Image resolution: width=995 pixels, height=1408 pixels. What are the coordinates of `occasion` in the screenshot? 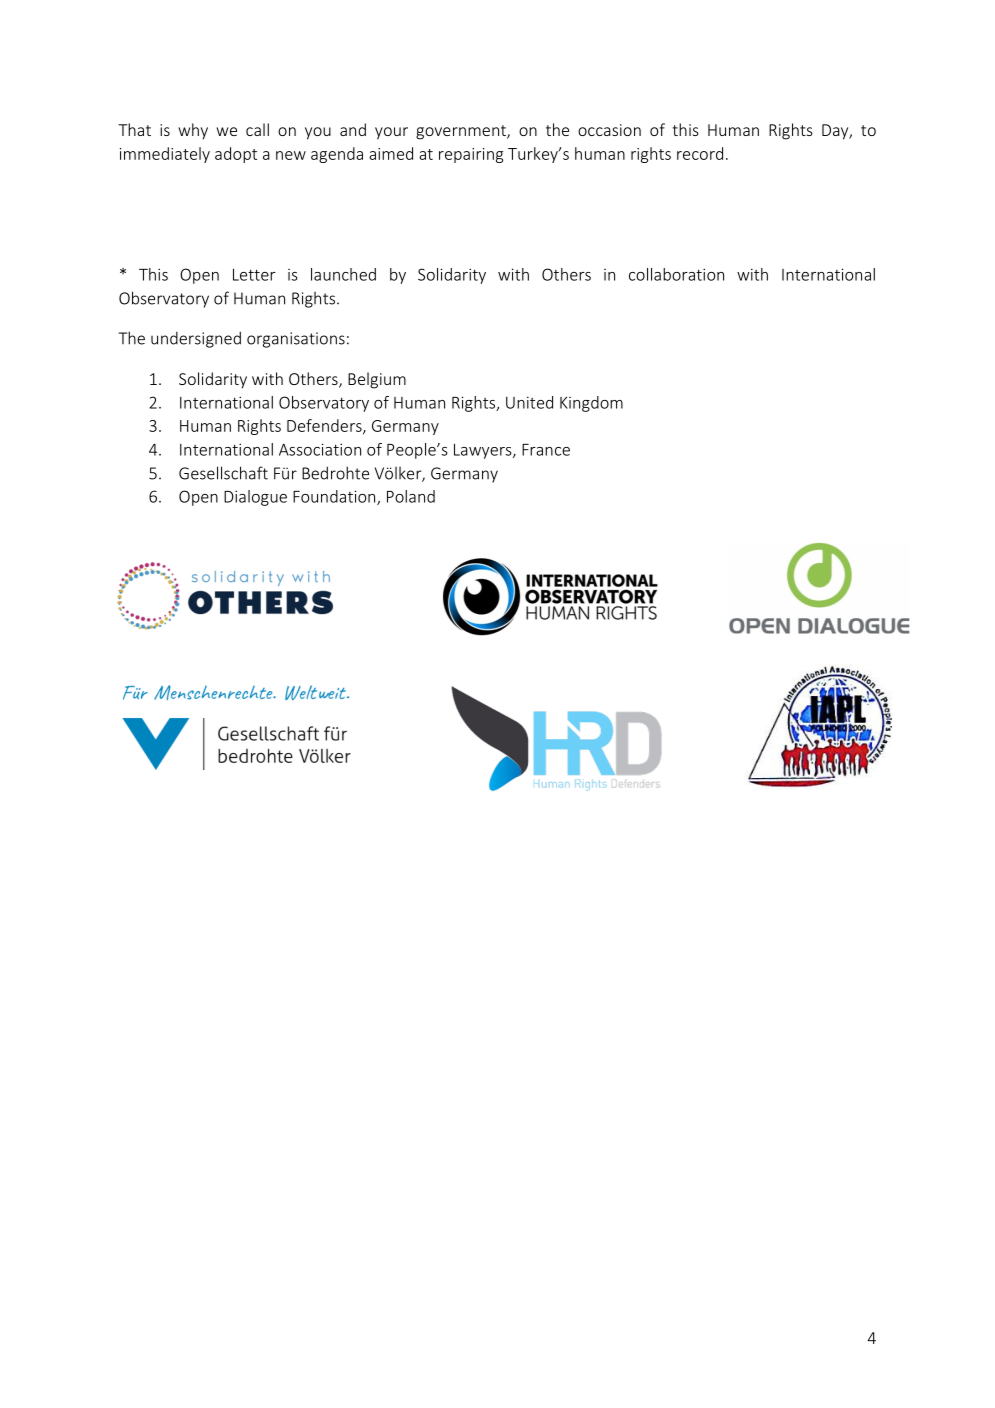 It's located at (609, 130).
